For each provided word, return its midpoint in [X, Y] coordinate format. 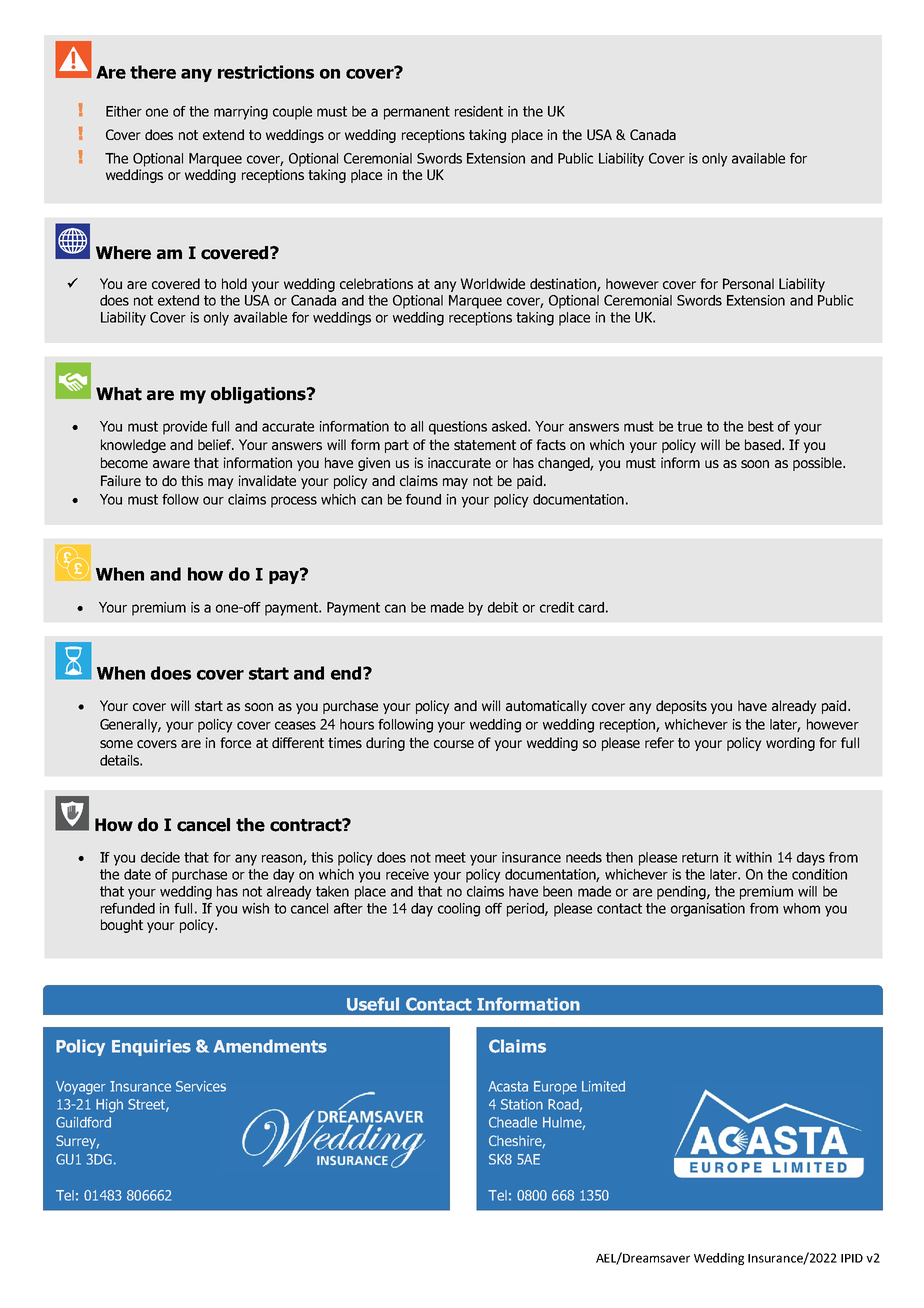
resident [479, 111]
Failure [121, 480]
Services [201, 1086]
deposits [681, 707]
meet [450, 857]
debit [503, 607]
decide [160, 857]
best [761, 426]
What [119, 394]
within [754, 857]
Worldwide [492, 283]
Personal [748, 283]
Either [124, 111]
